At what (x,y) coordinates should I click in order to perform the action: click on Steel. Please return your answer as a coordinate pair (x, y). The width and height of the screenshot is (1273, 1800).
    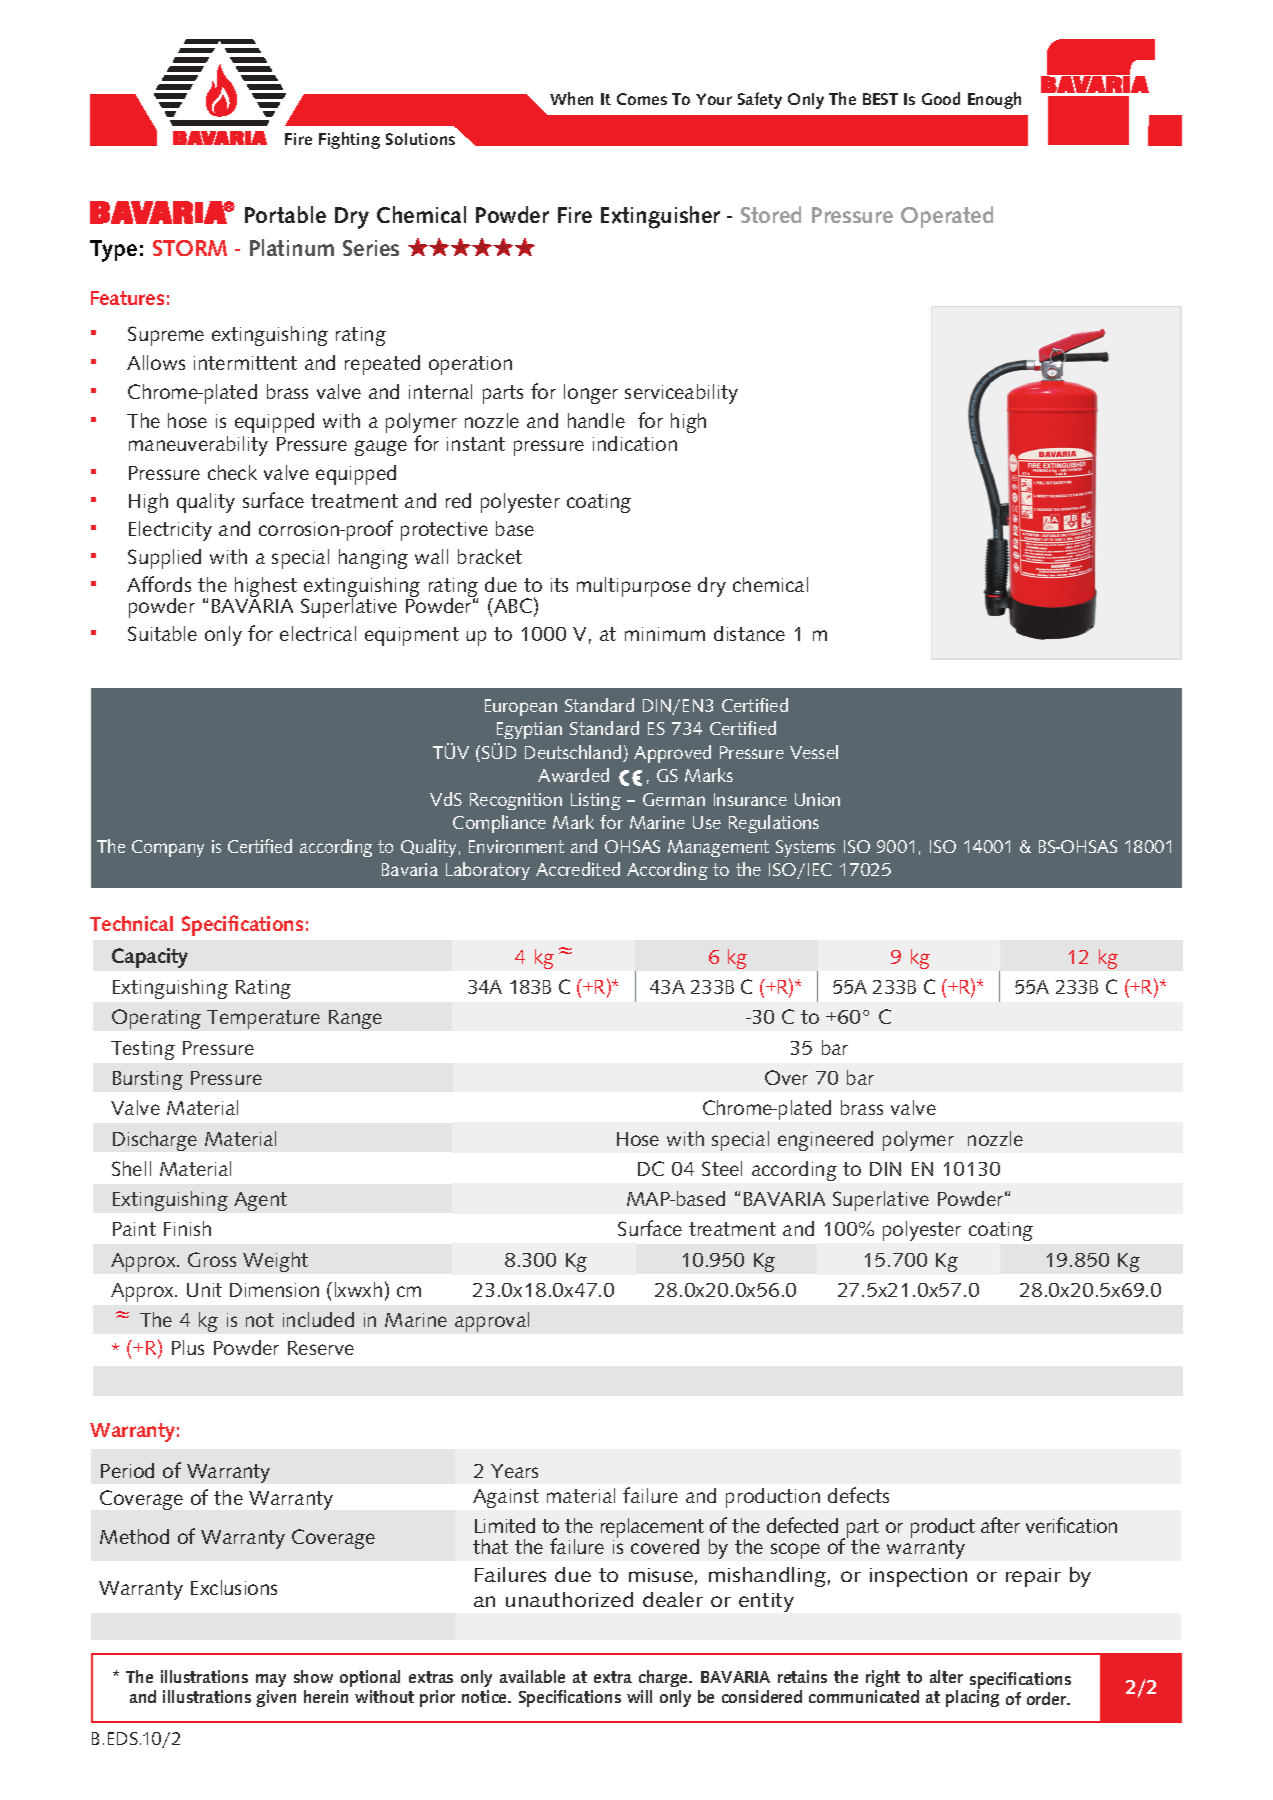
    Looking at the image, I should click on (722, 1168).
